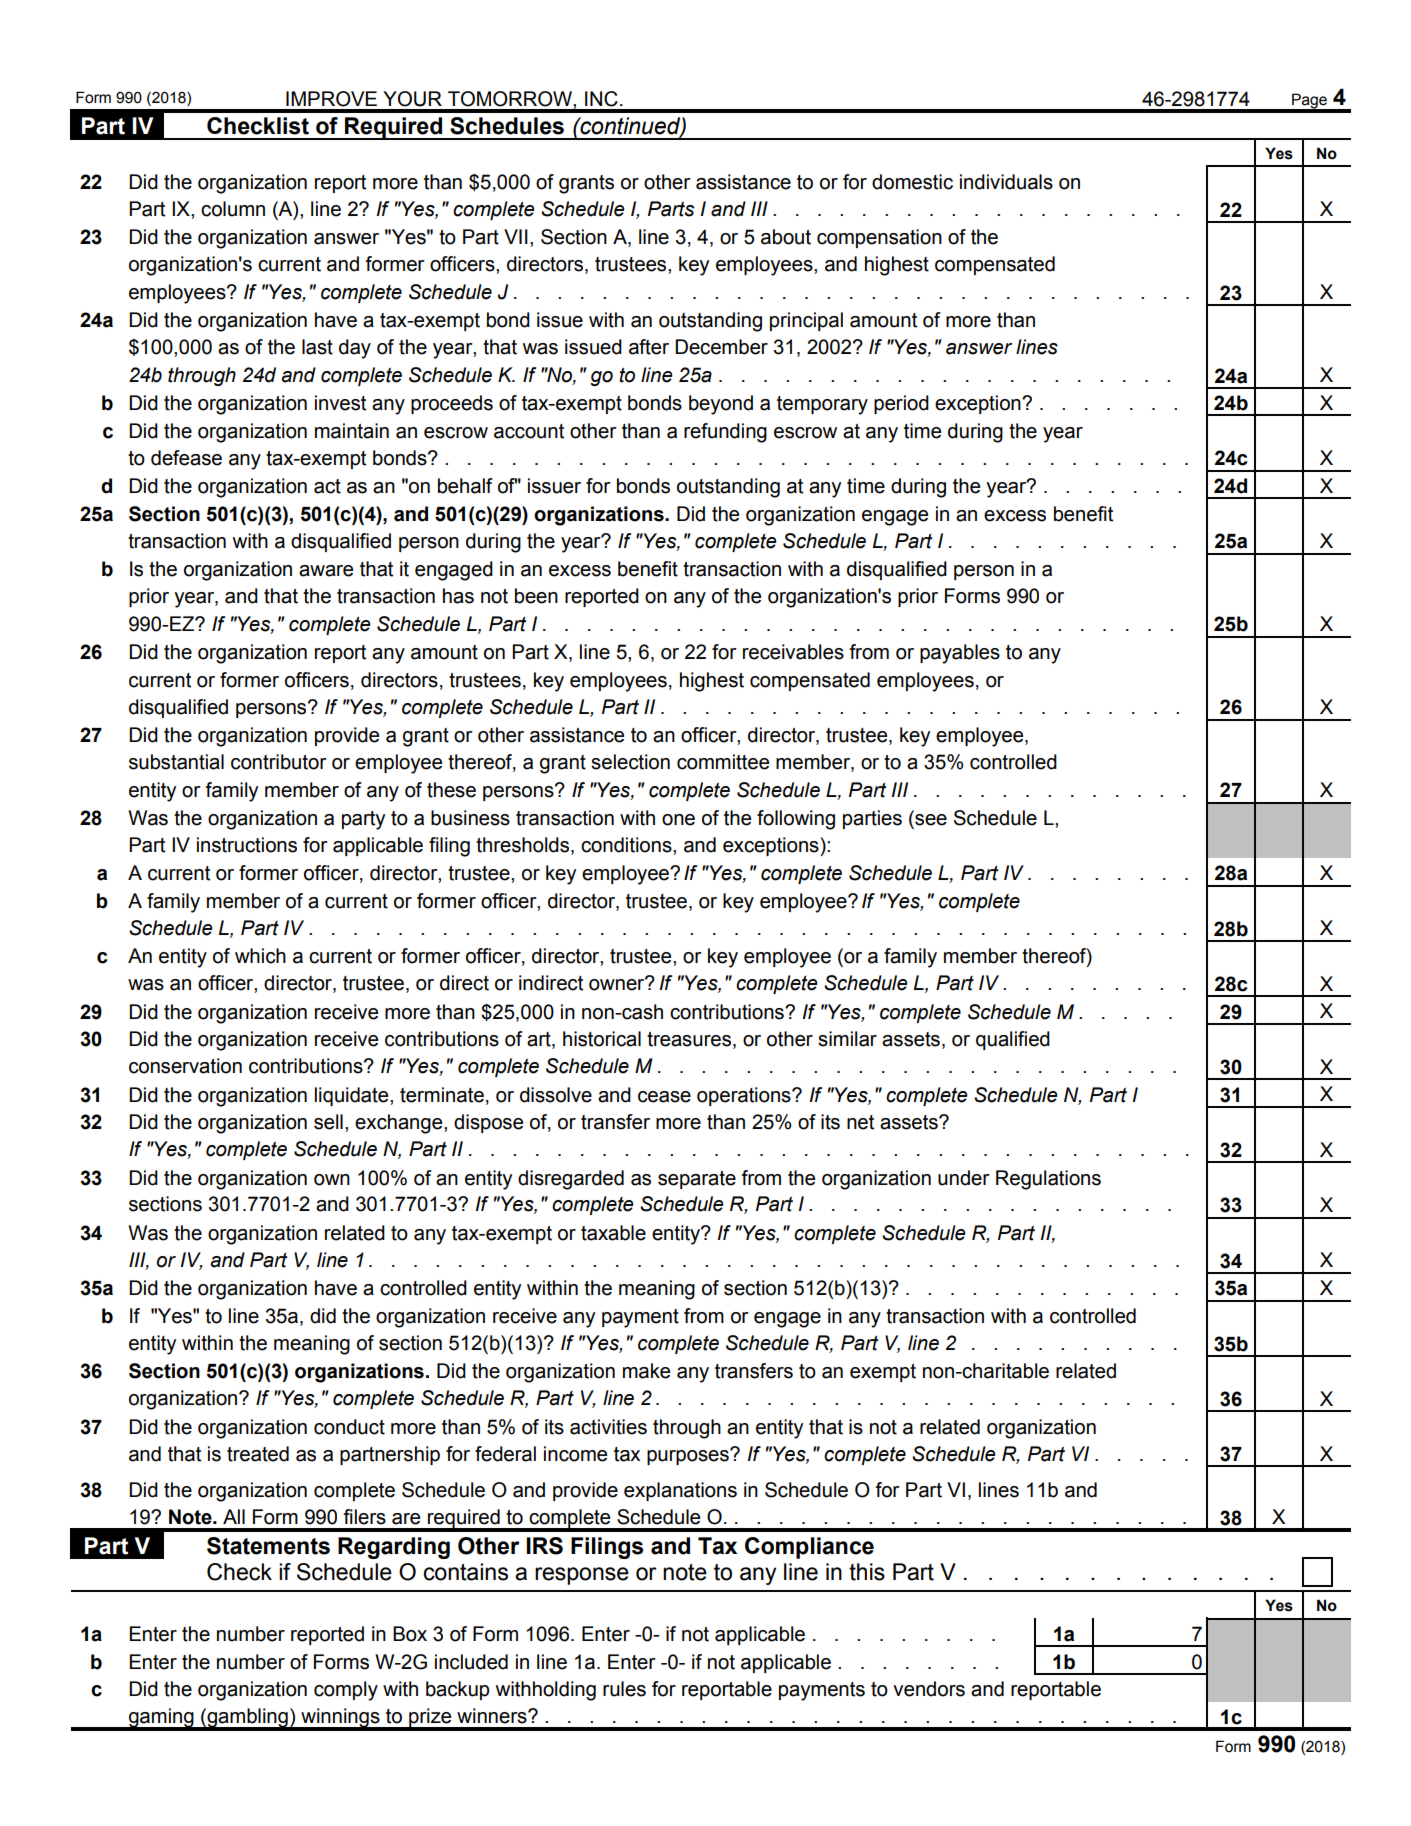 Image resolution: width=1411 pixels, height=1826 pixels. What do you see at coordinates (929, 1689) in the document?
I see `vendors` at bounding box center [929, 1689].
